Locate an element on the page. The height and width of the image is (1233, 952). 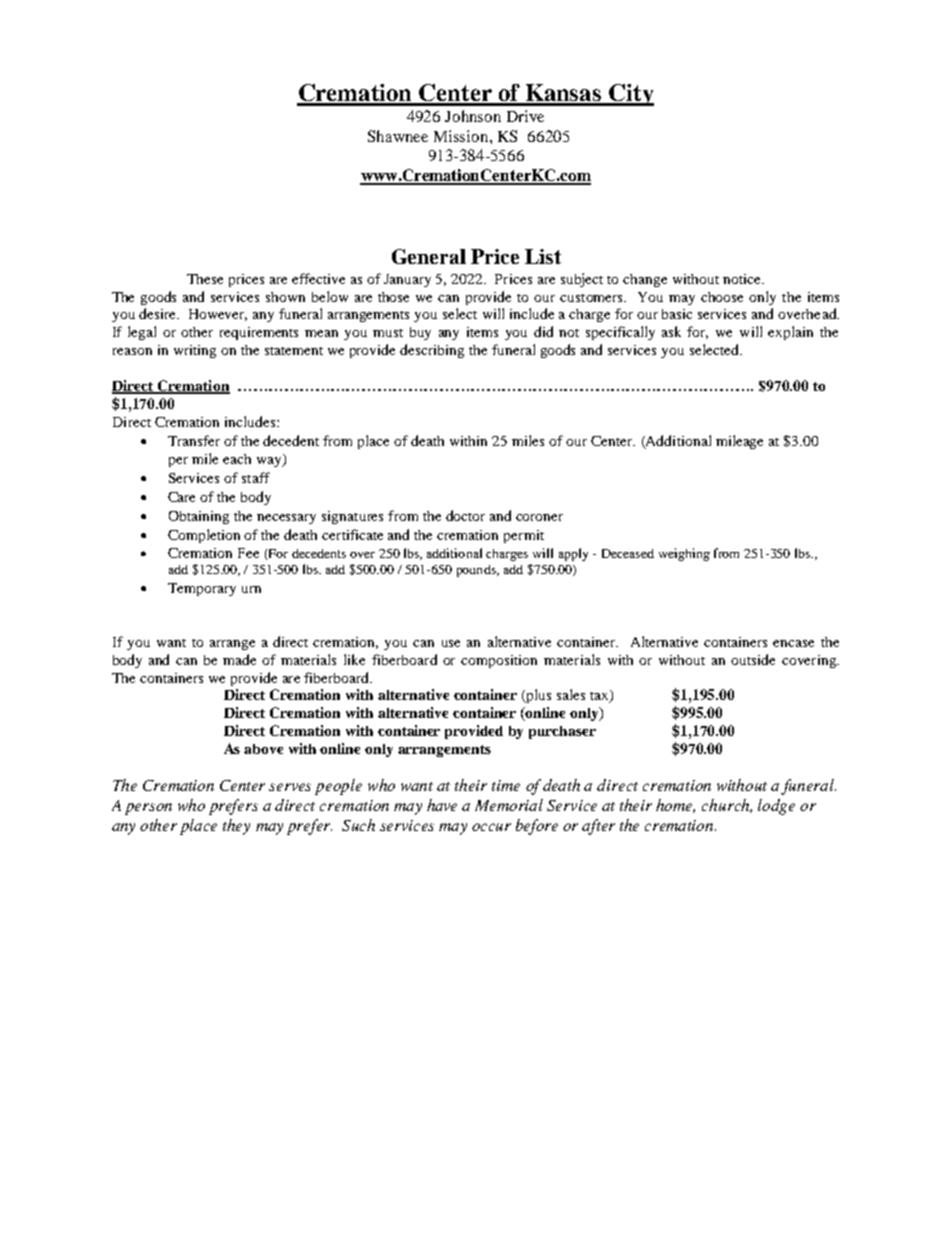
ask is located at coordinates (671, 331).
